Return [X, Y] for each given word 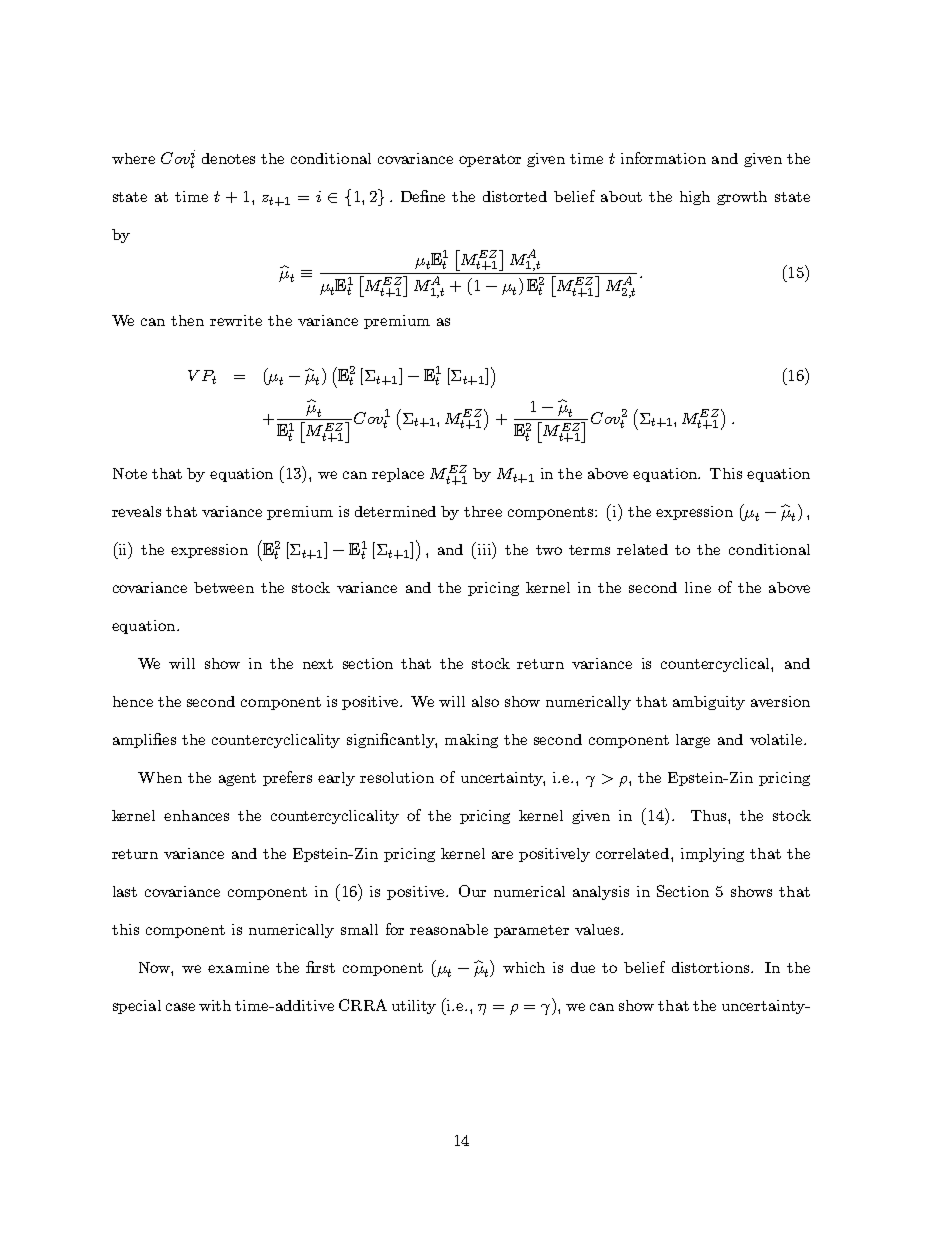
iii [486, 548]
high [695, 198]
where [133, 158]
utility [414, 1007]
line [698, 587]
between [224, 587]
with [215, 1005]
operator [490, 160]
